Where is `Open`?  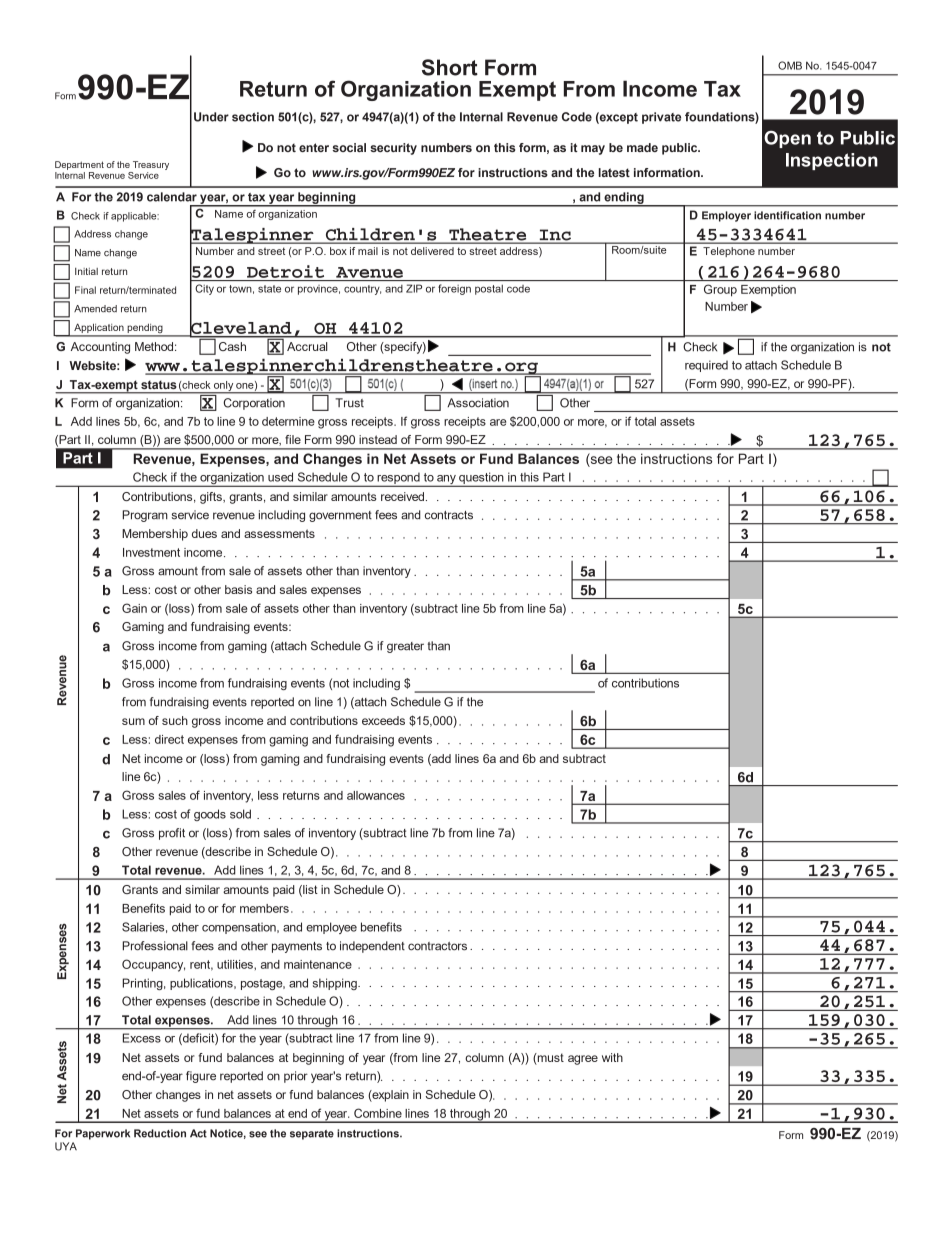 Open is located at coordinates (787, 139).
